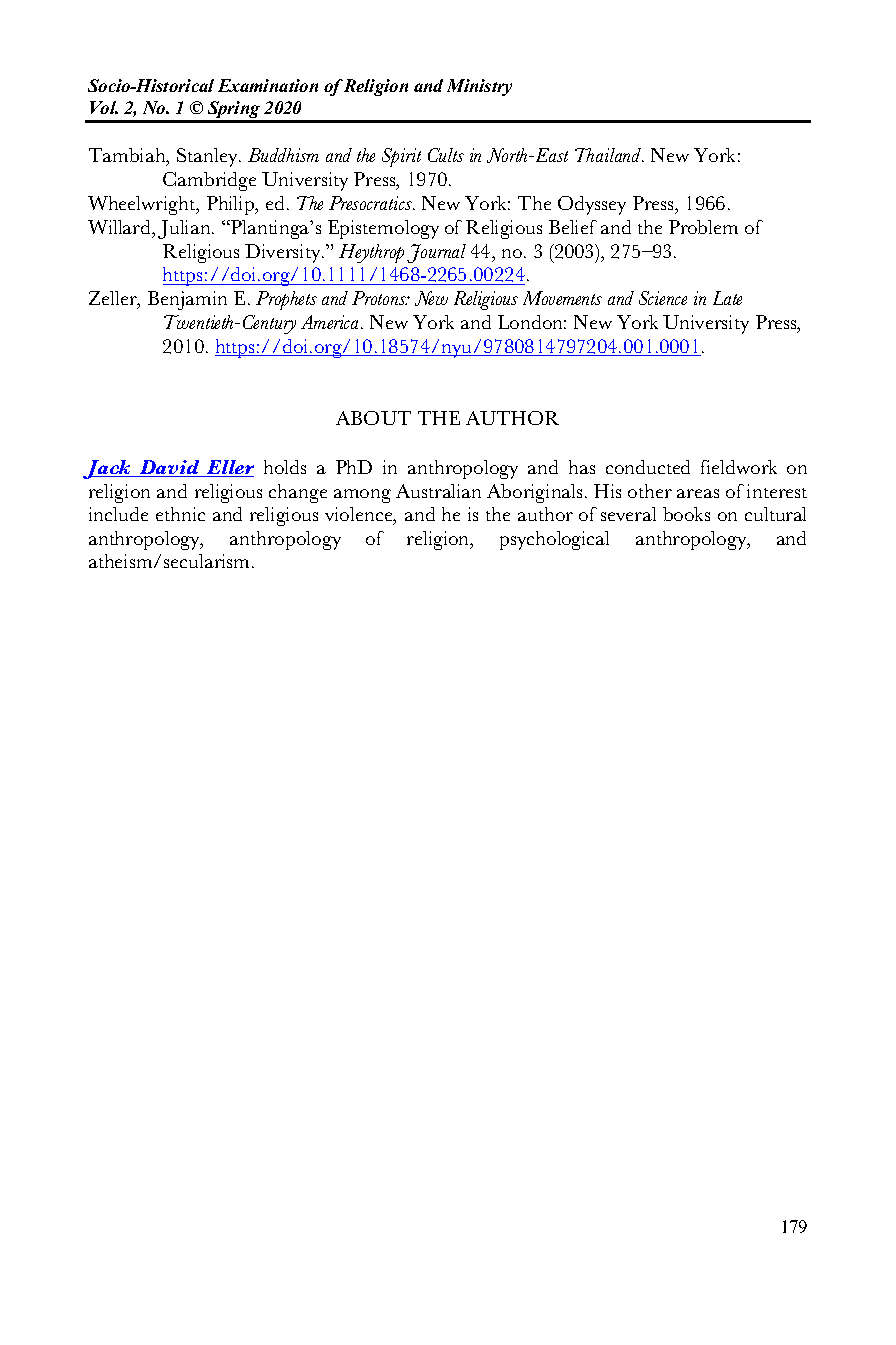 This image has height=1345, width=896. I want to click on Julian, so click(185, 229).
